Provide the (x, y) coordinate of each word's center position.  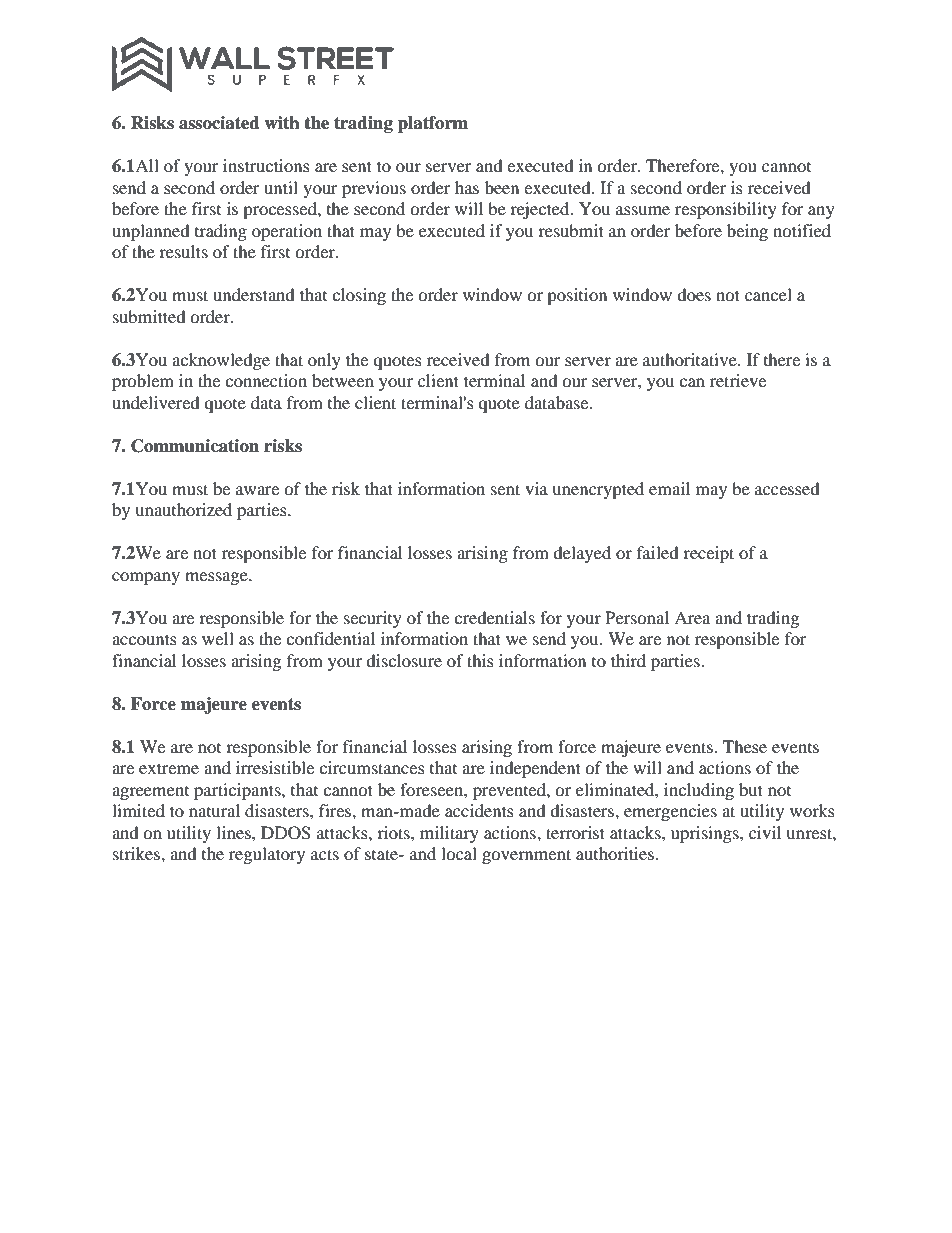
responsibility (726, 210)
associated (219, 123)
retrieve (738, 380)
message (217, 578)
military (449, 834)
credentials (494, 617)
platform (433, 124)
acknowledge (221, 361)
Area (692, 617)
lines (234, 832)
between (343, 380)
